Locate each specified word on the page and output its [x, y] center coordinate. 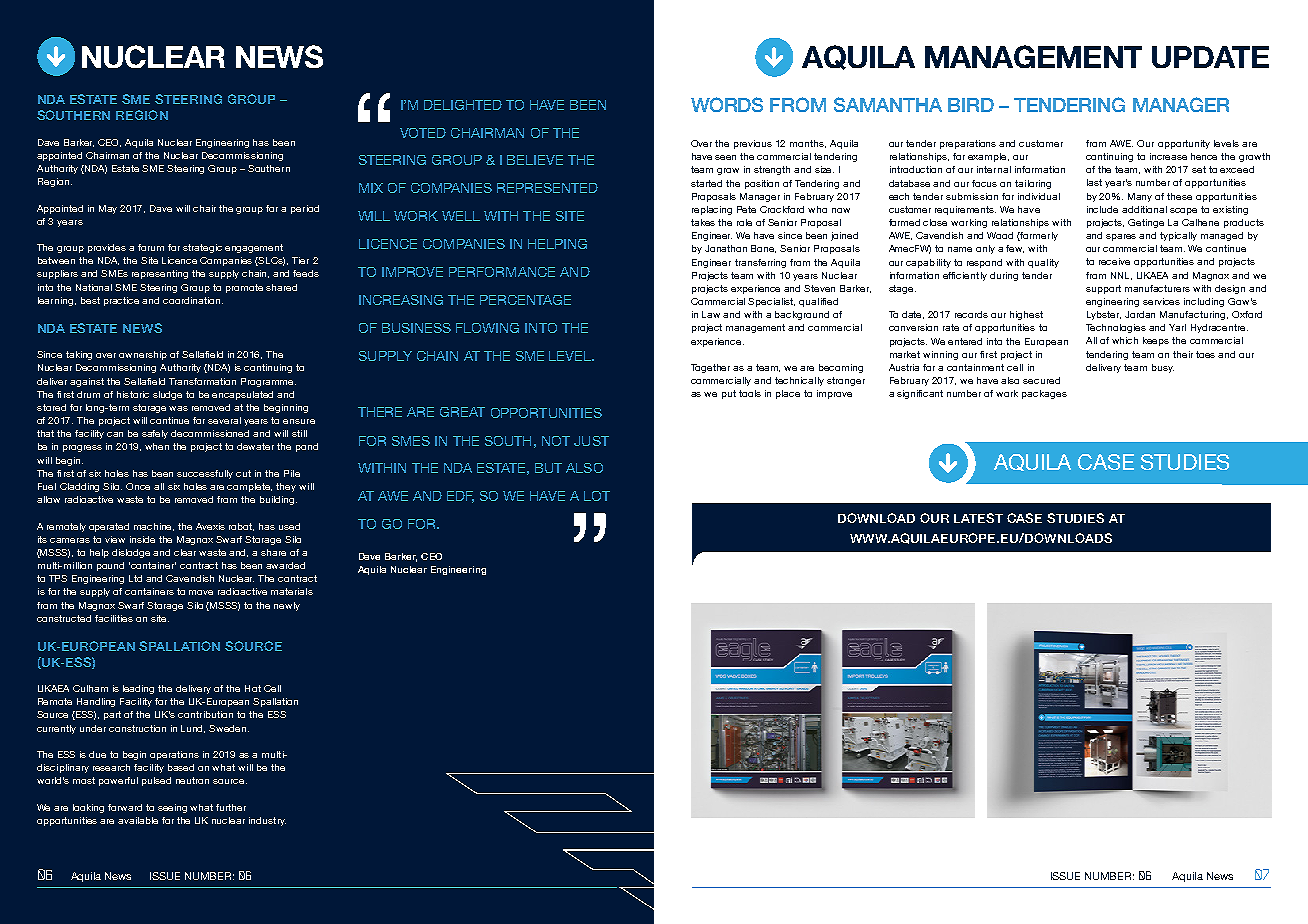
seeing [172, 808]
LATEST [978, 518]
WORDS [727, 104]
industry [267, 821]
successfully [205, 474]
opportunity [1184, 144]
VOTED [423, 133]
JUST [591, 441]
